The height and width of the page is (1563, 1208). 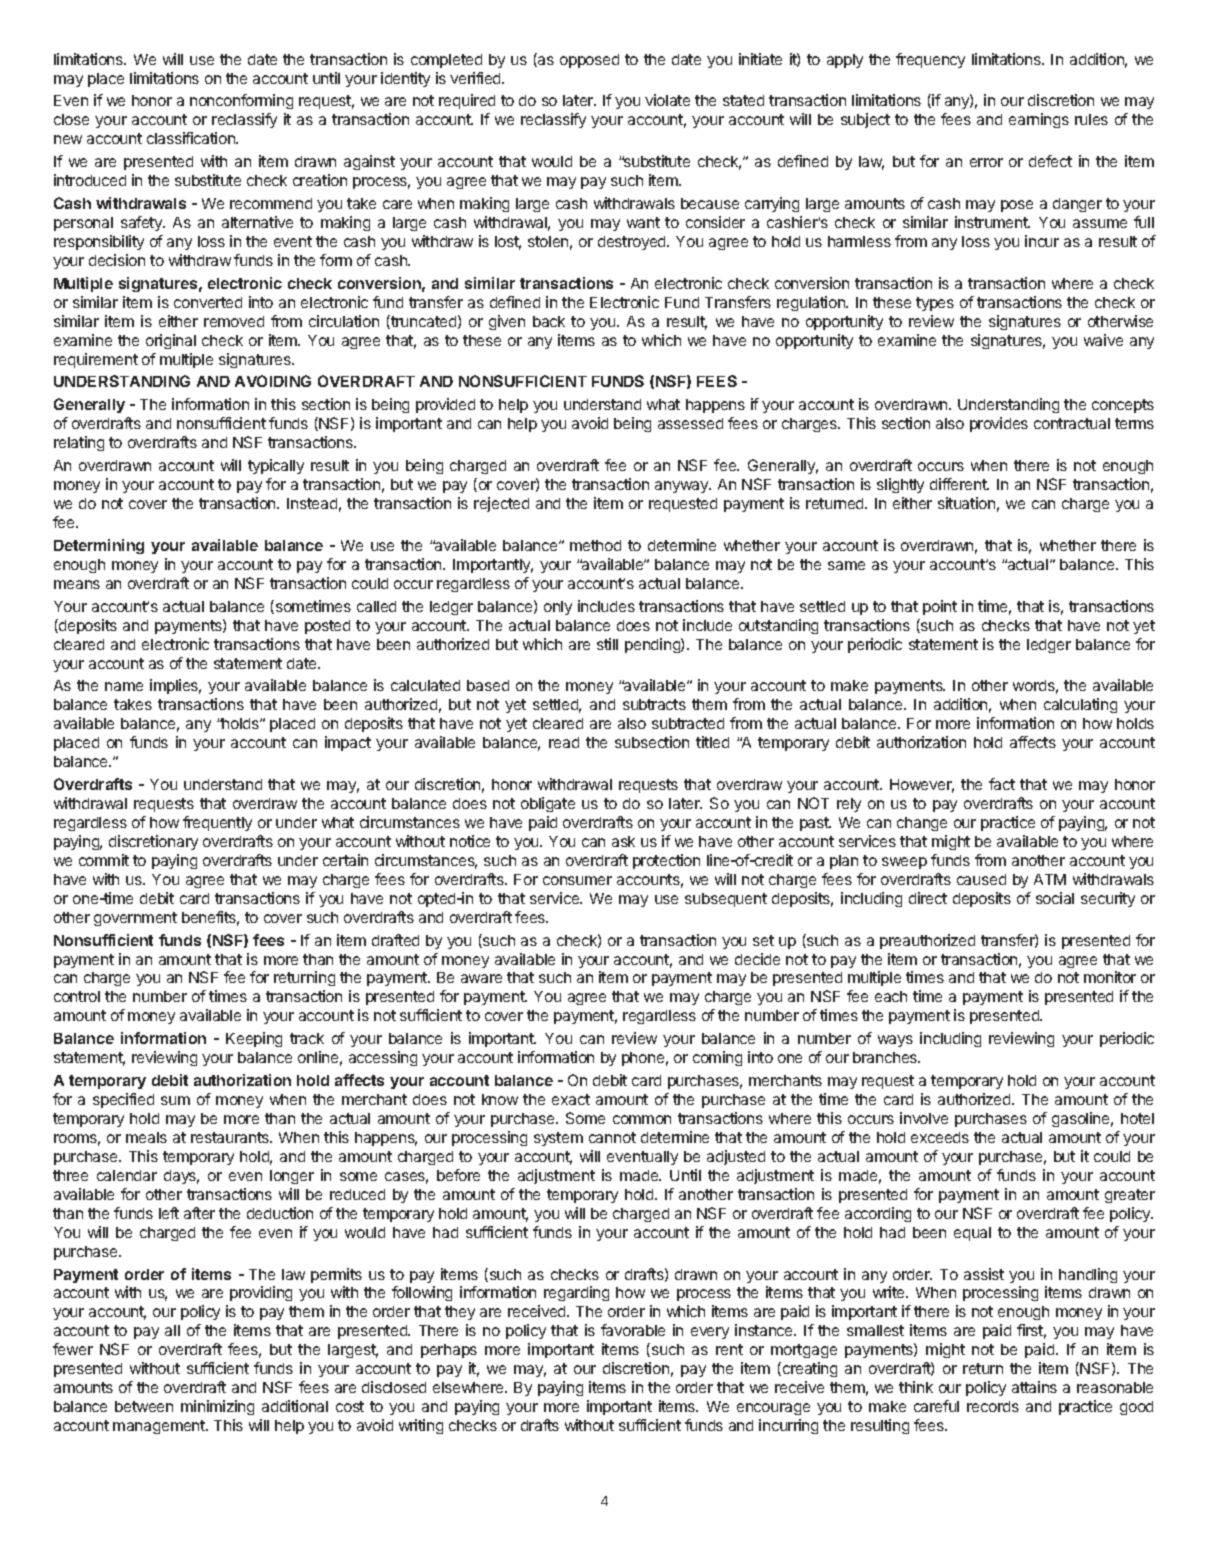 What do you see at coordinates (192, 138) in the page?
I see `classification` at bounding box center [192, 138].
